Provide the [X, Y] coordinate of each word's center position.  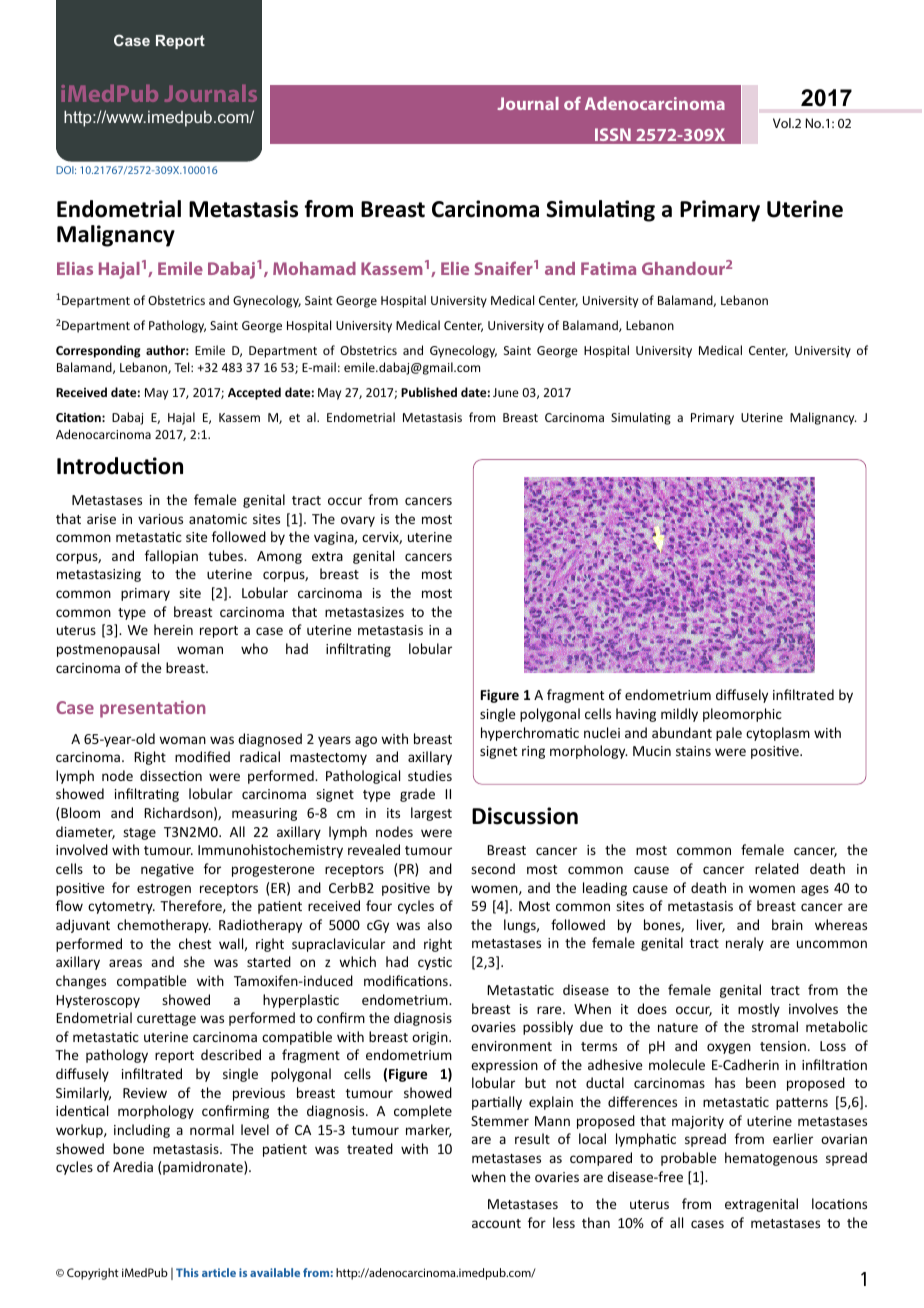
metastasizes [364, 612]
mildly [679, 715]
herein [173, 629]
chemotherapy [164, 926]
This [187, 1272]
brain [787, 924]
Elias [75, 268]
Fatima [608, 268]
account [496, 1223]
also [439, 924]
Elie [455, 268]
